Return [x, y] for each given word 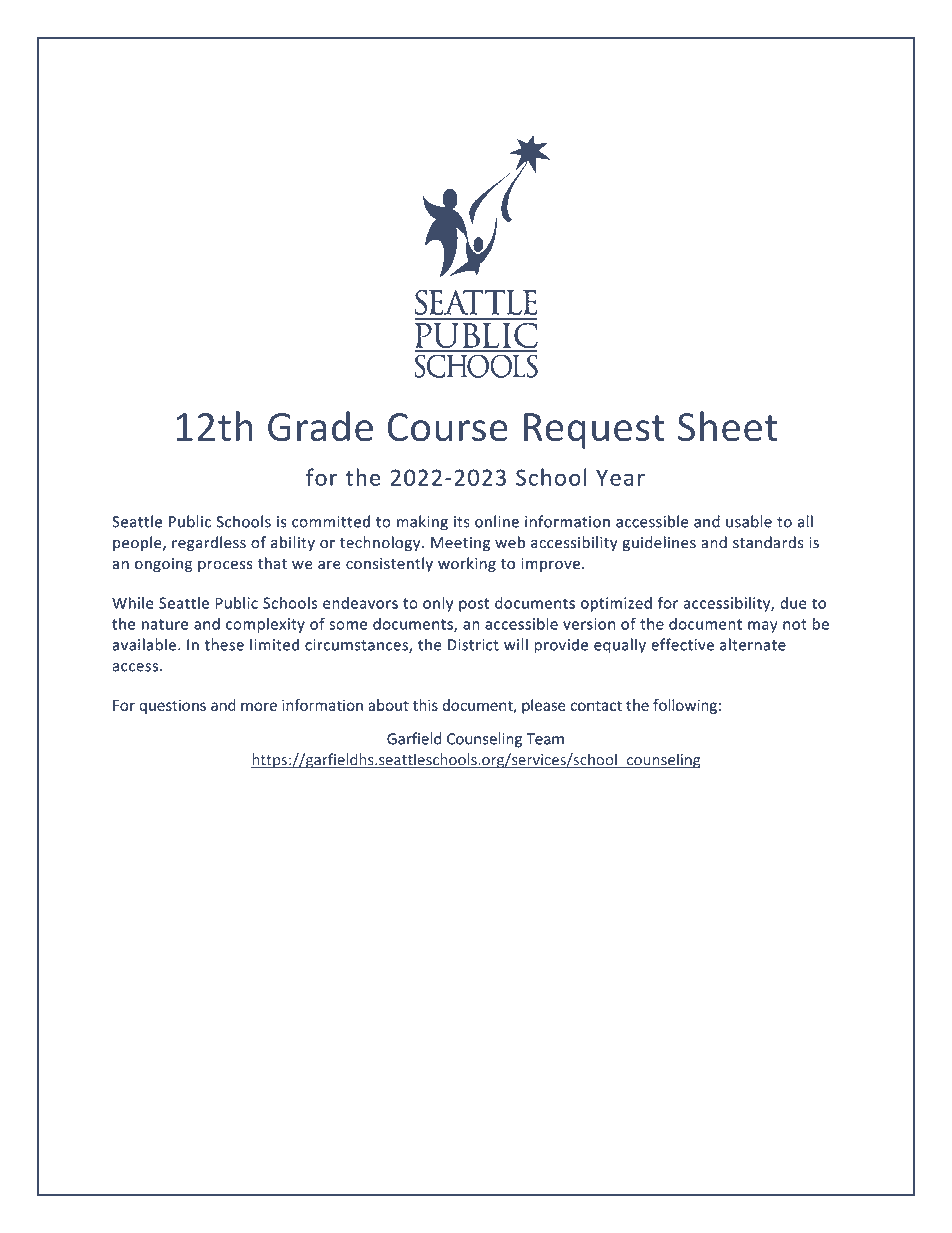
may [762, 627]
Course [447, 427]
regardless [209, 544]
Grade [320, 426]
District [473, 645]
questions [172, 706]
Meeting [460, 544]
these [224, 644]
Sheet [728, 426]
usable [749, 521]
